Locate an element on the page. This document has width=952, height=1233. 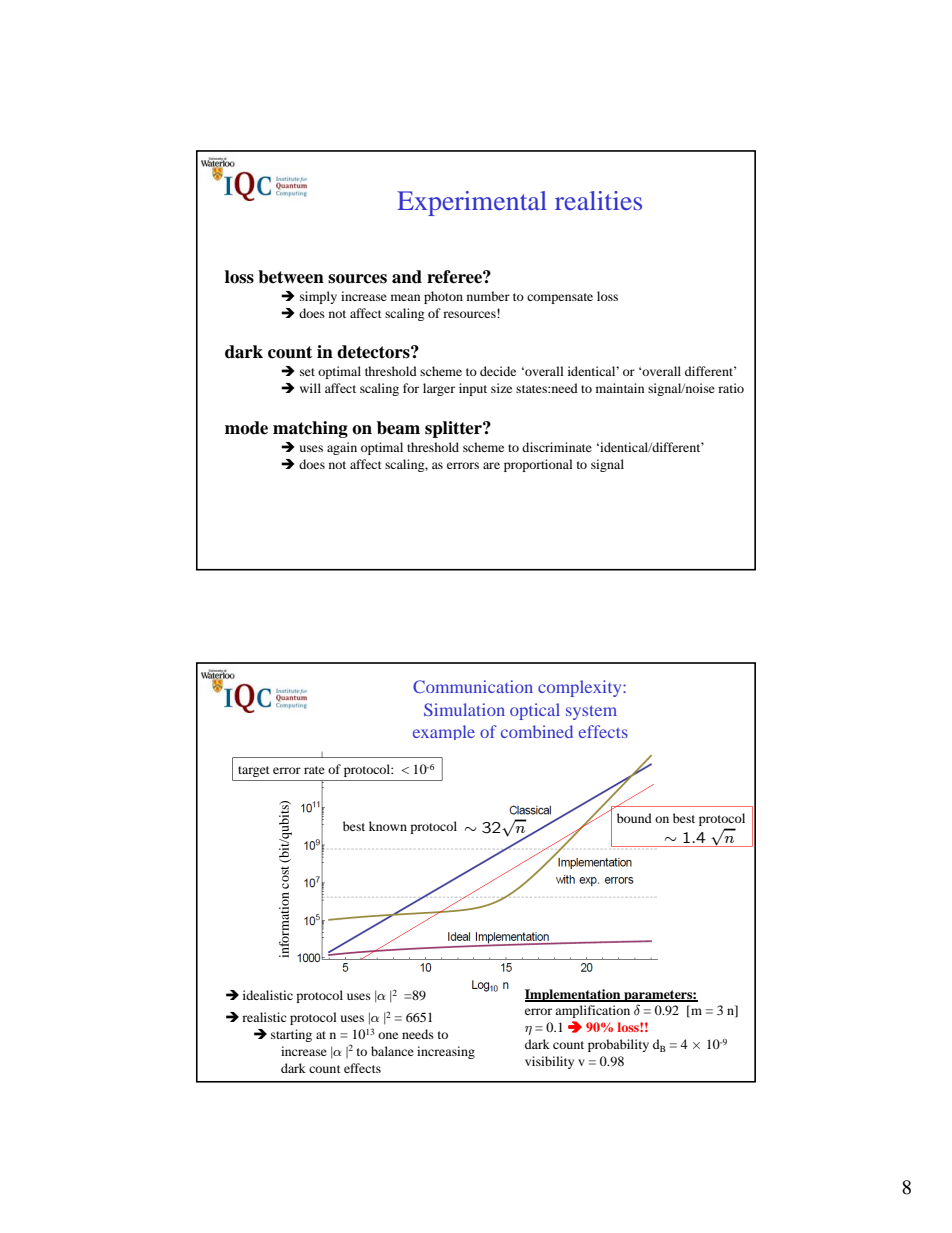
again is located at coordinates (342, 448).
